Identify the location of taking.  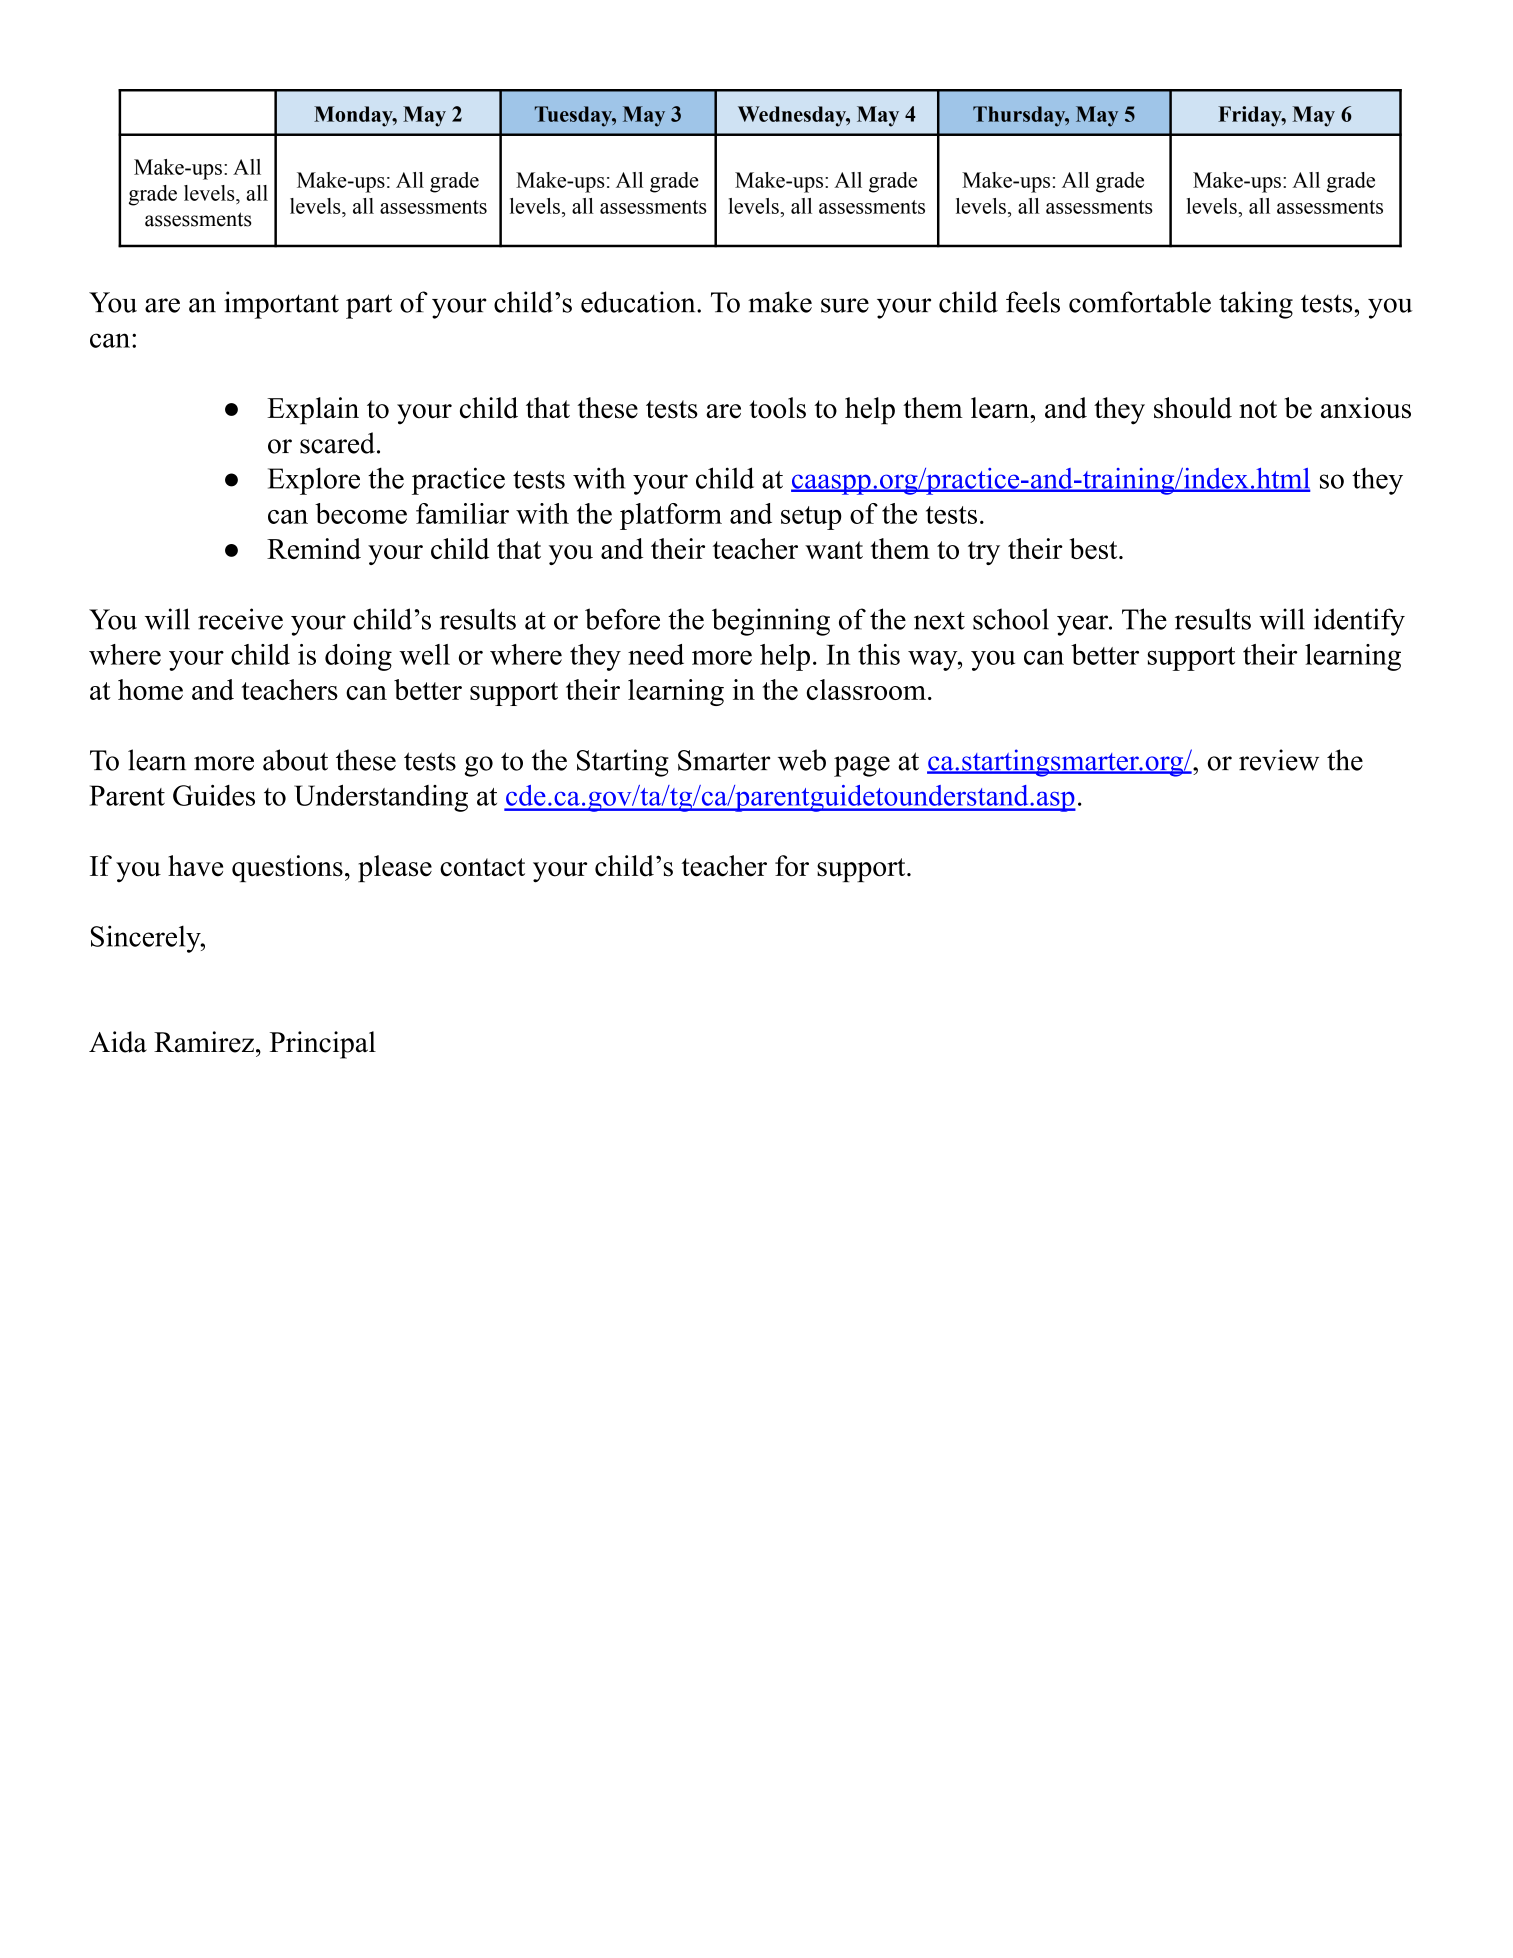
(1256, 305).
